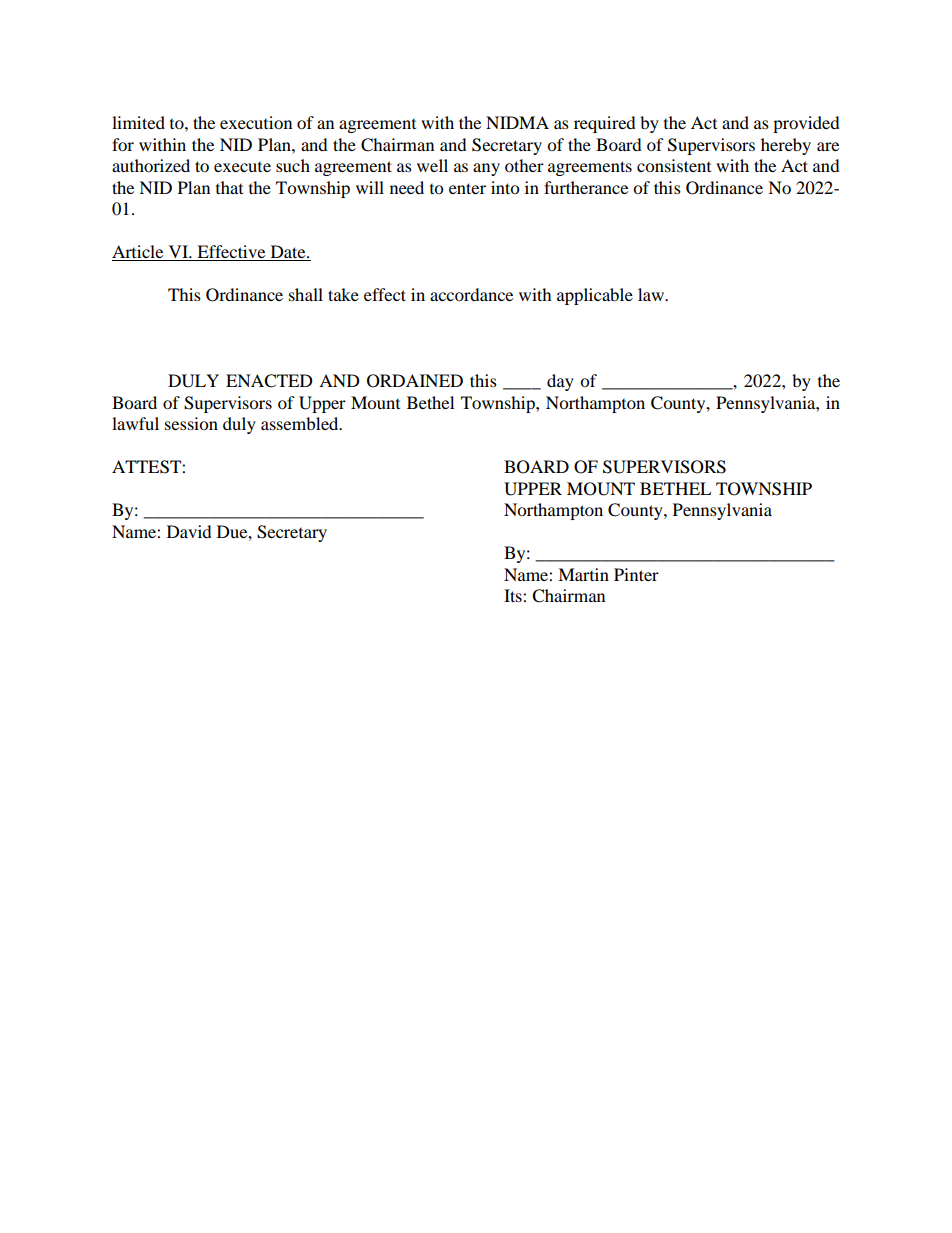  I want to click on Article, so click(139, 253).
